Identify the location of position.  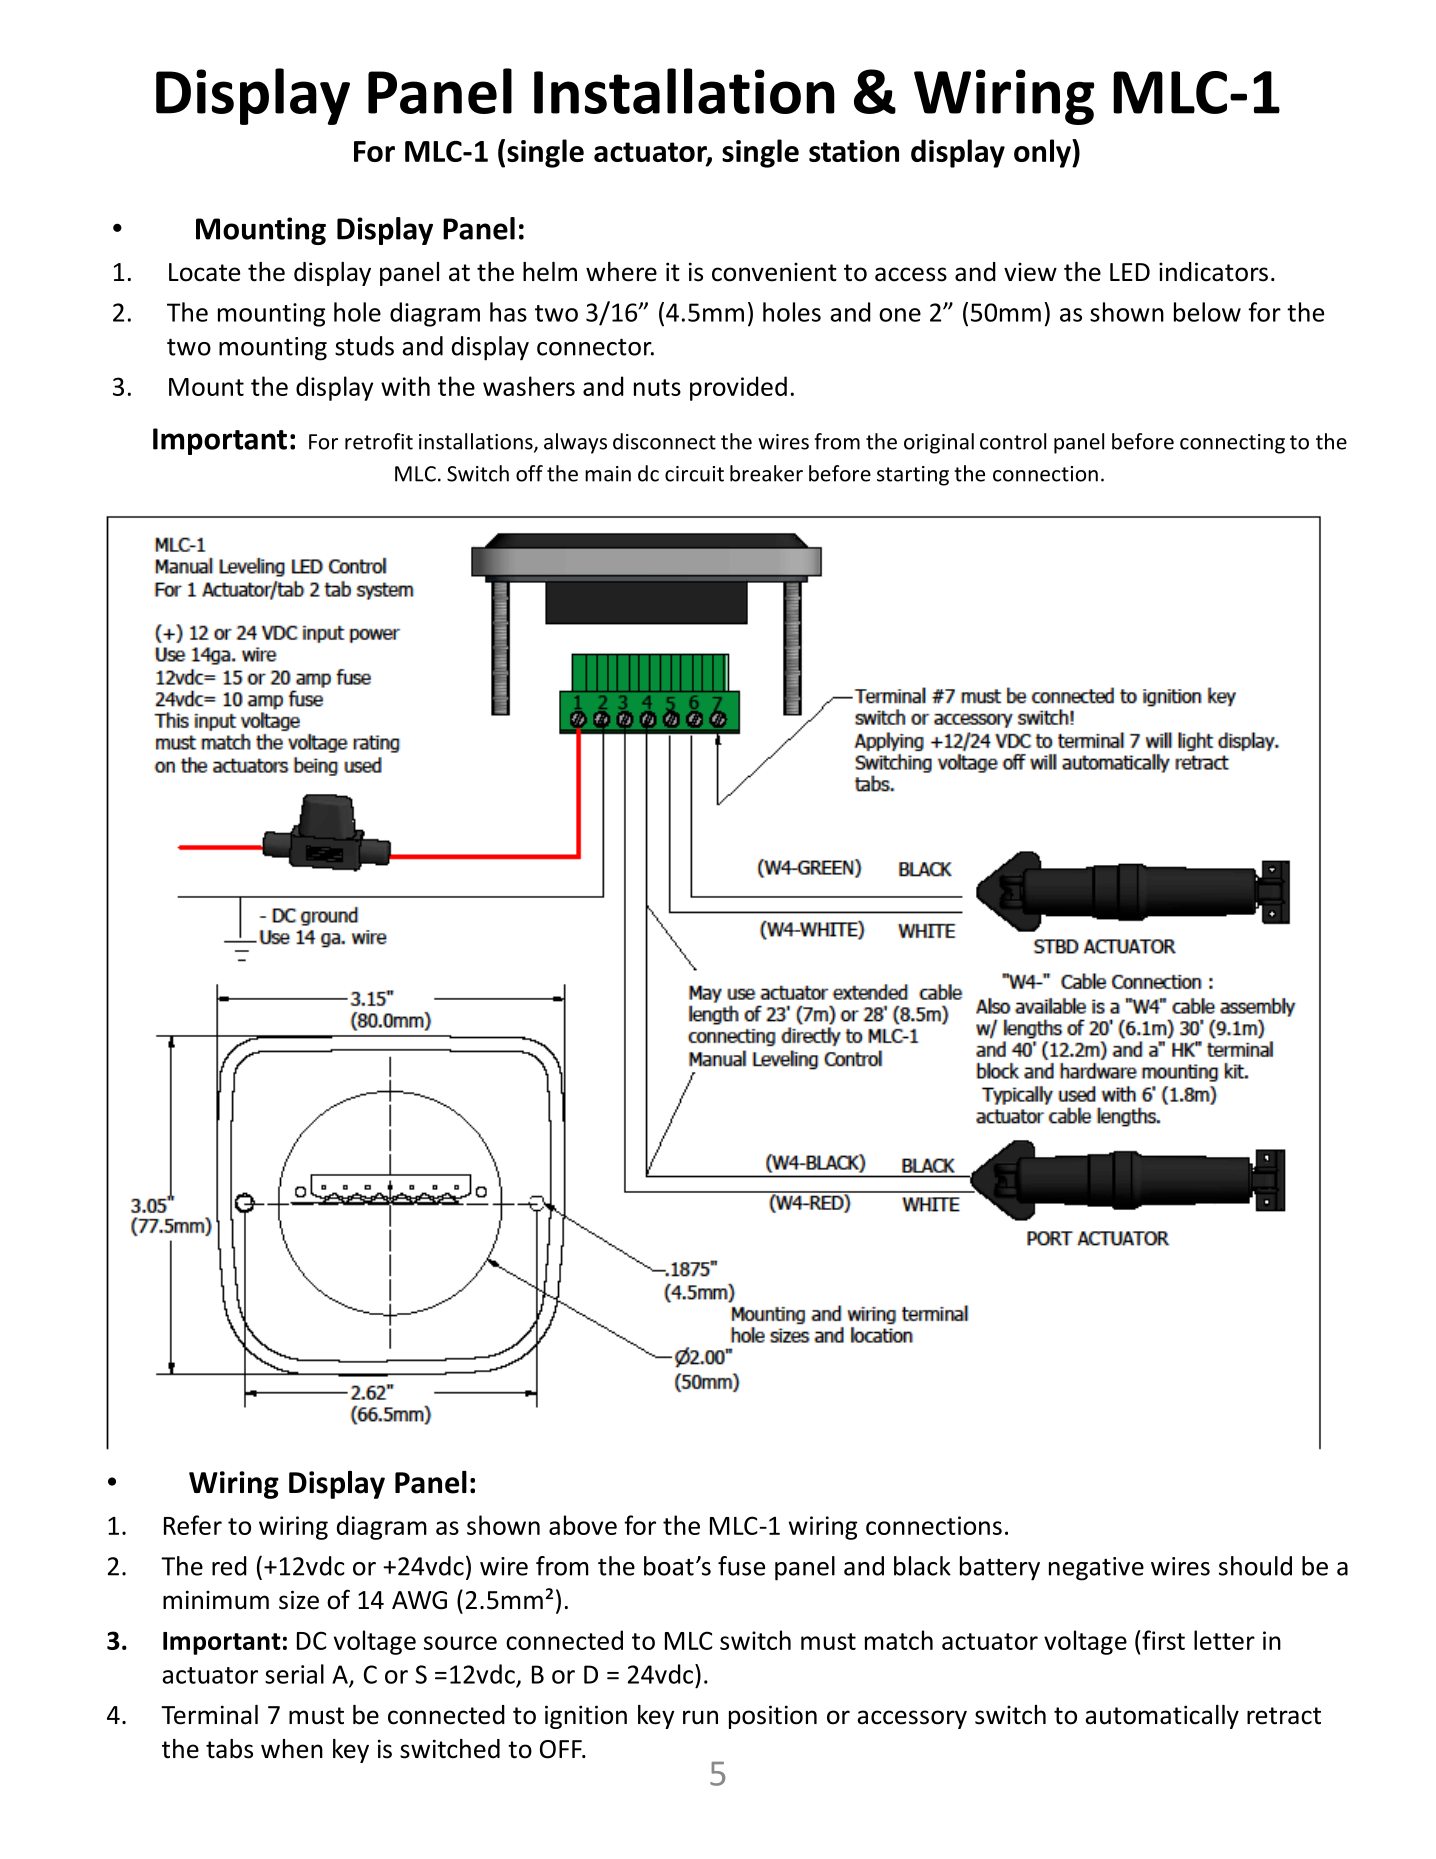
(773, 1717).
